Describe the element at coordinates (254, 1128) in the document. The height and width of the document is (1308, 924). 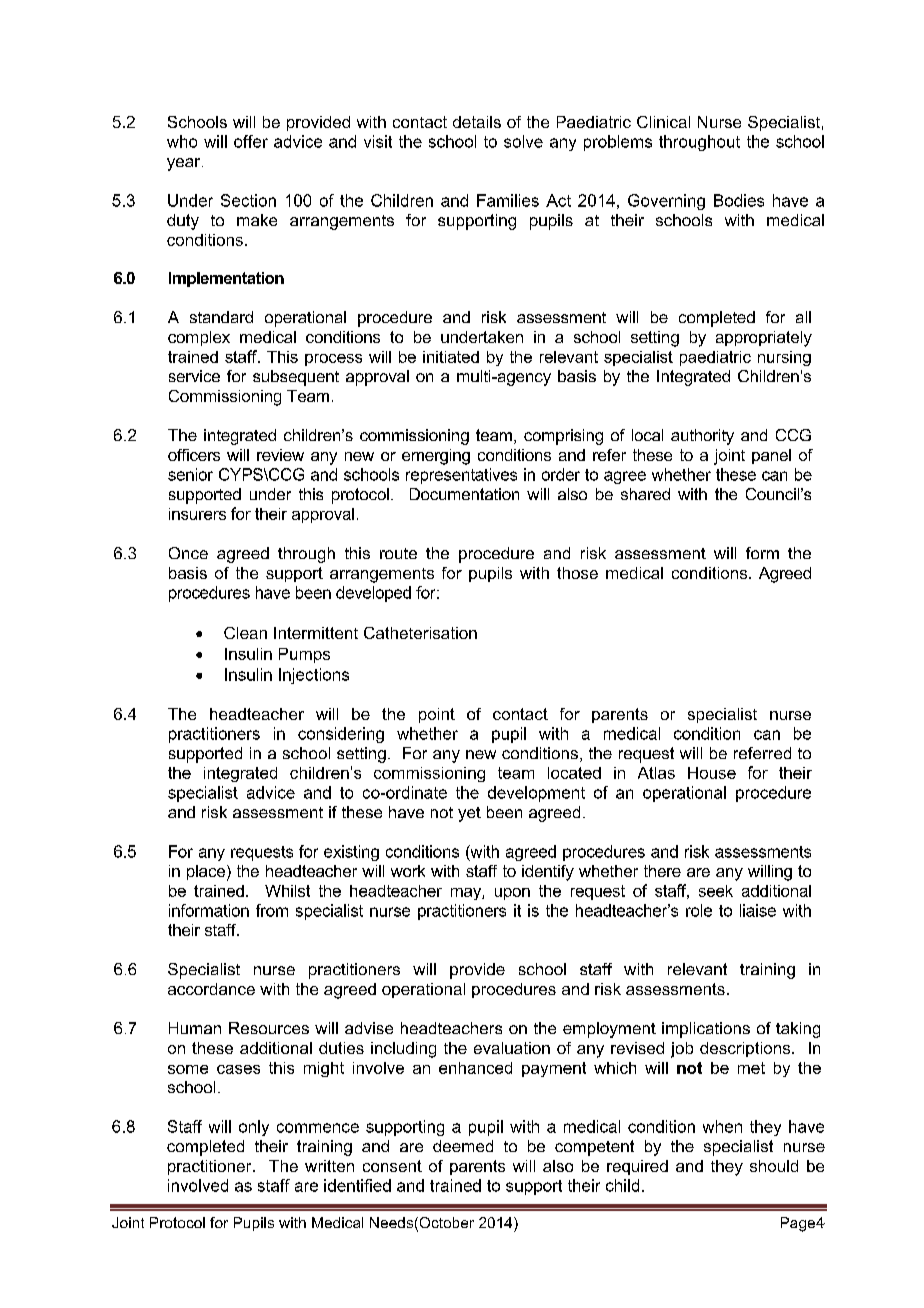
I see `only` at that location.
